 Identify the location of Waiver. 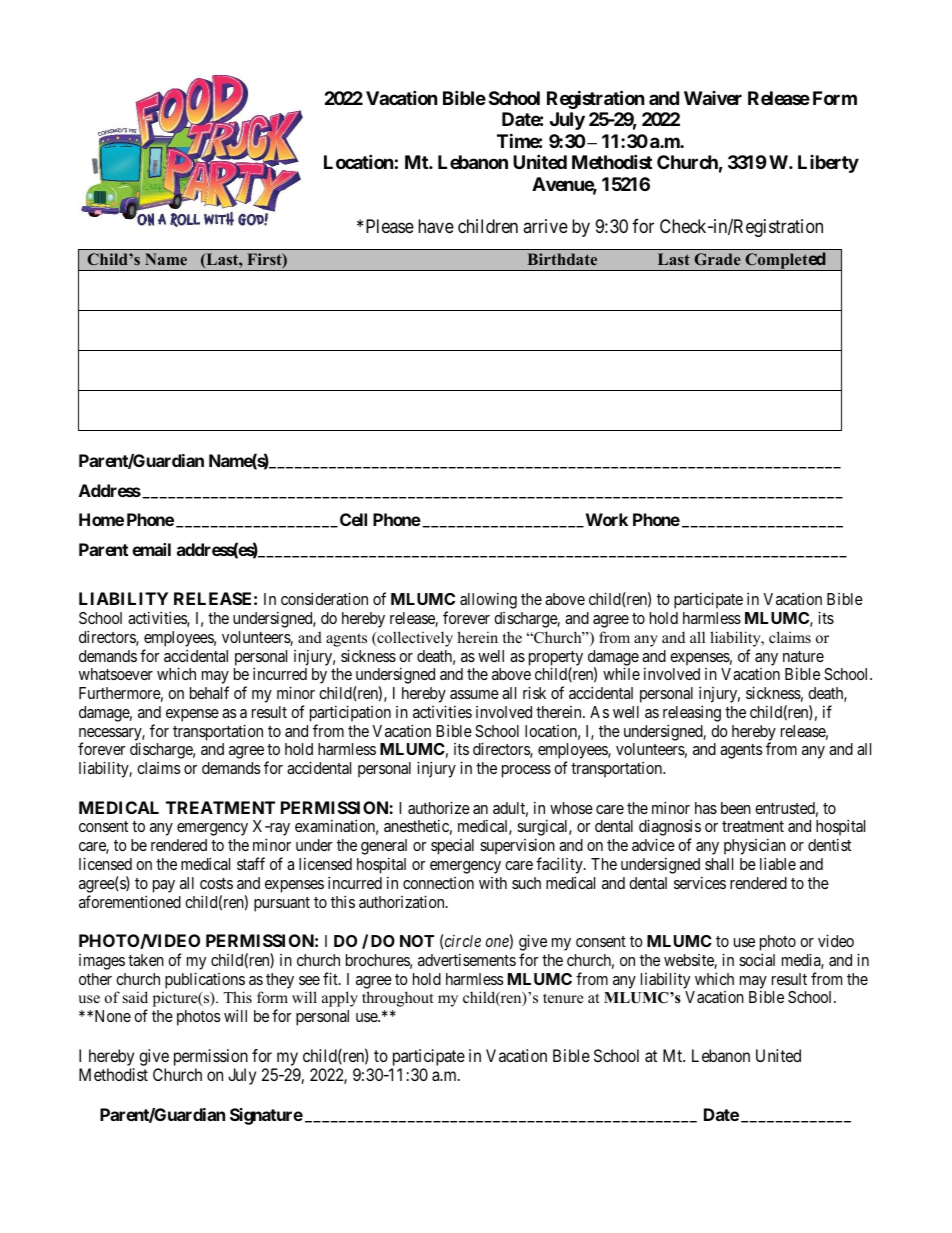
(713, 98).
